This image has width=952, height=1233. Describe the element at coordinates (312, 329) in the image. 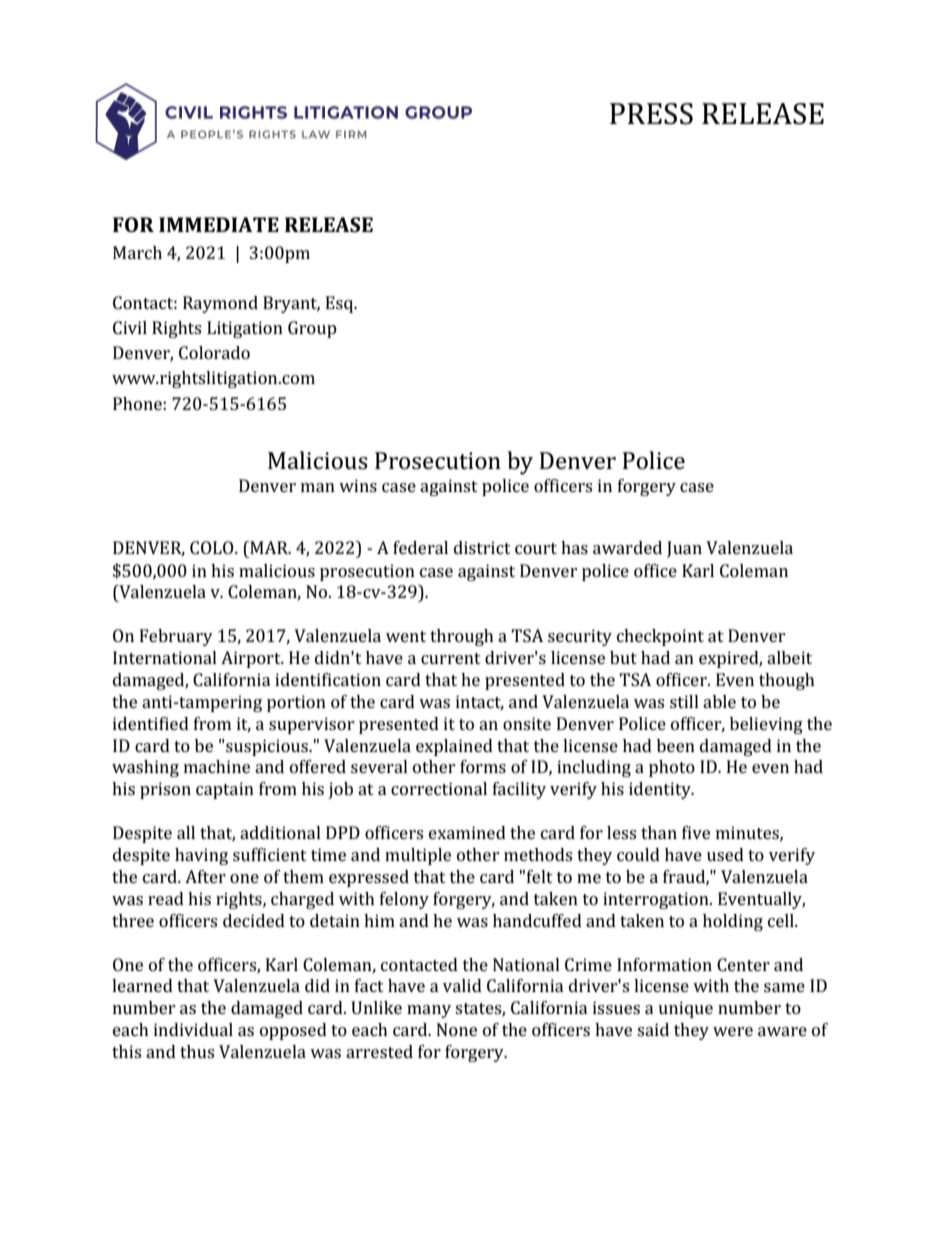

I see `Group` at that location.
